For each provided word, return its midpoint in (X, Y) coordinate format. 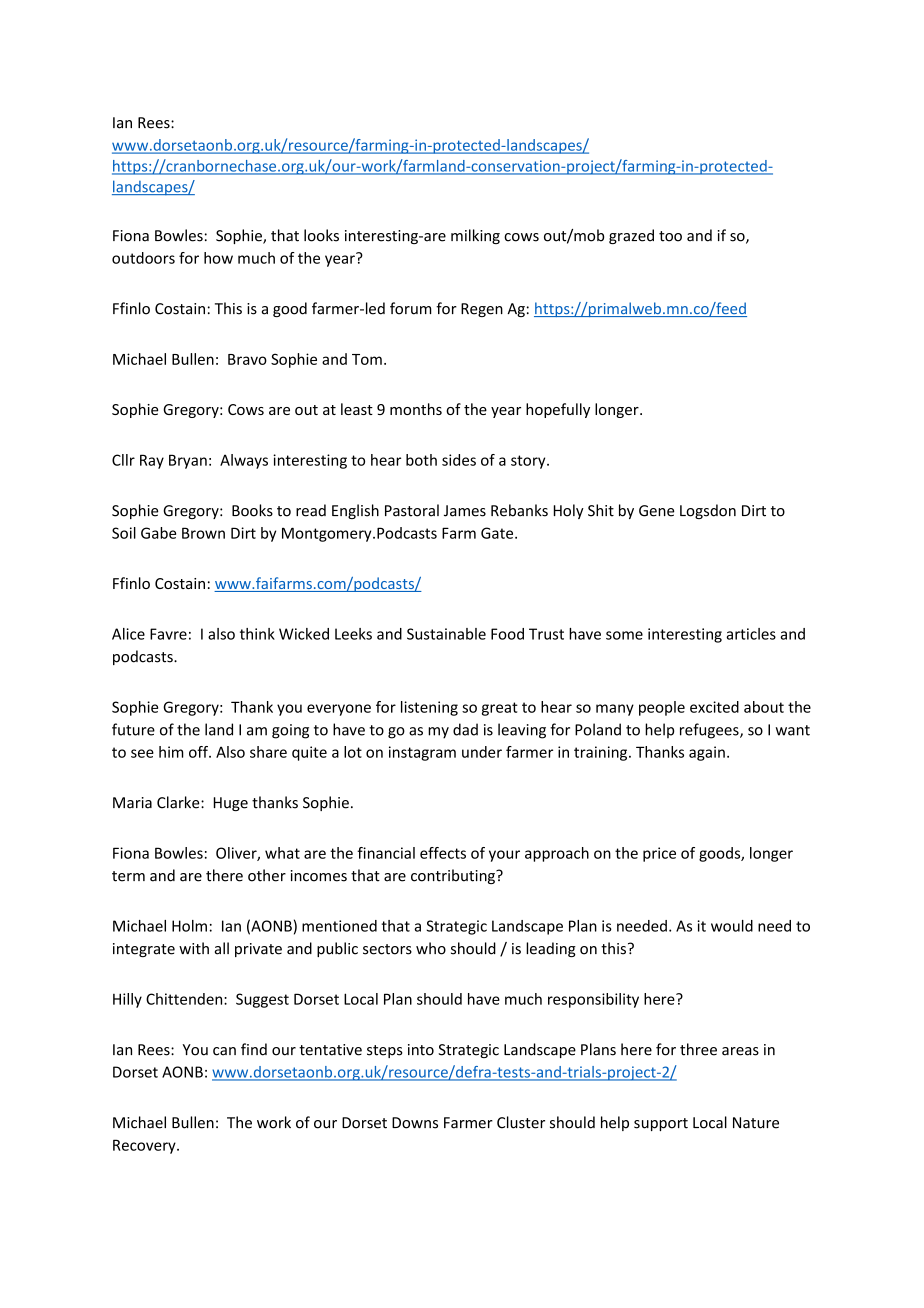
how (218, 258)
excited (714, 707)
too (670, 236)
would (732, 926)
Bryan (188, 461)
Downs (415, 1123)
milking (475, 236)
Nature (756, 1123)
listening (429, 708)
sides (459, 460)
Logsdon (708, 511)
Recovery (145, 1146)
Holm (189, 926)
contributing (454, 876)
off (199, 752)
